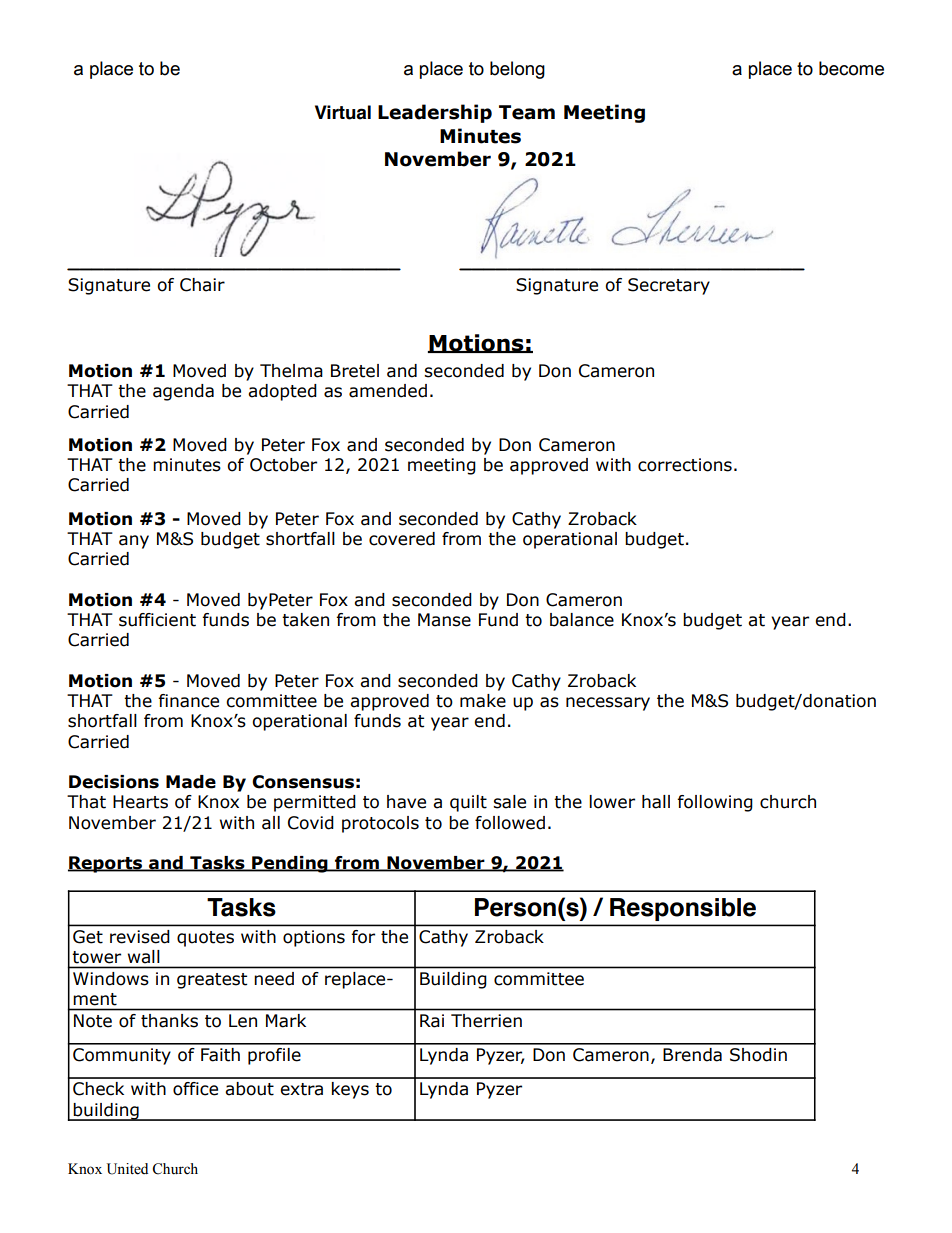 The height and width of the image is (1233, 952). What do you see at coordinates (402, 539) in the image?
I see `covered` at bounding box center [402, 539].
